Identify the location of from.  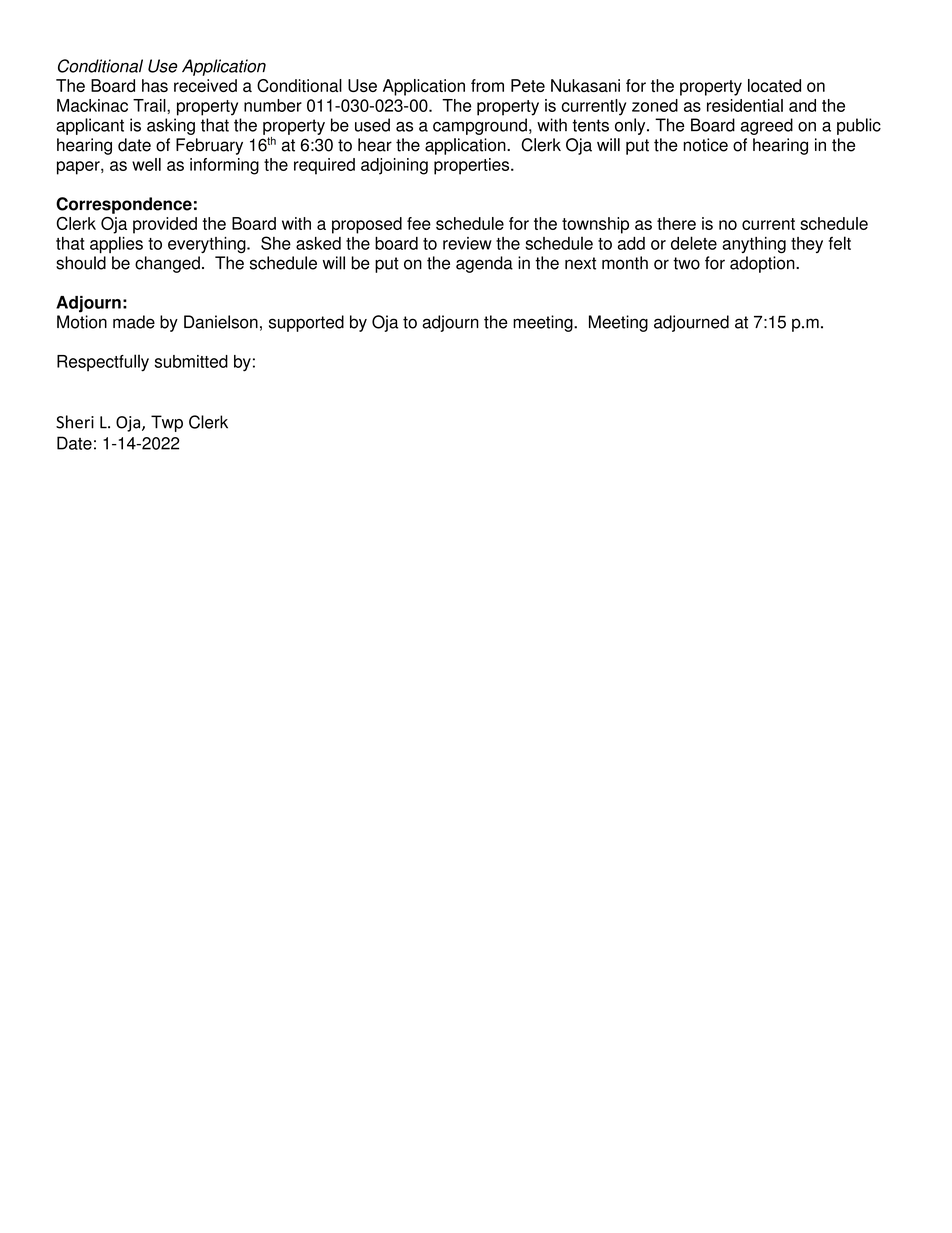
(487, 85).
